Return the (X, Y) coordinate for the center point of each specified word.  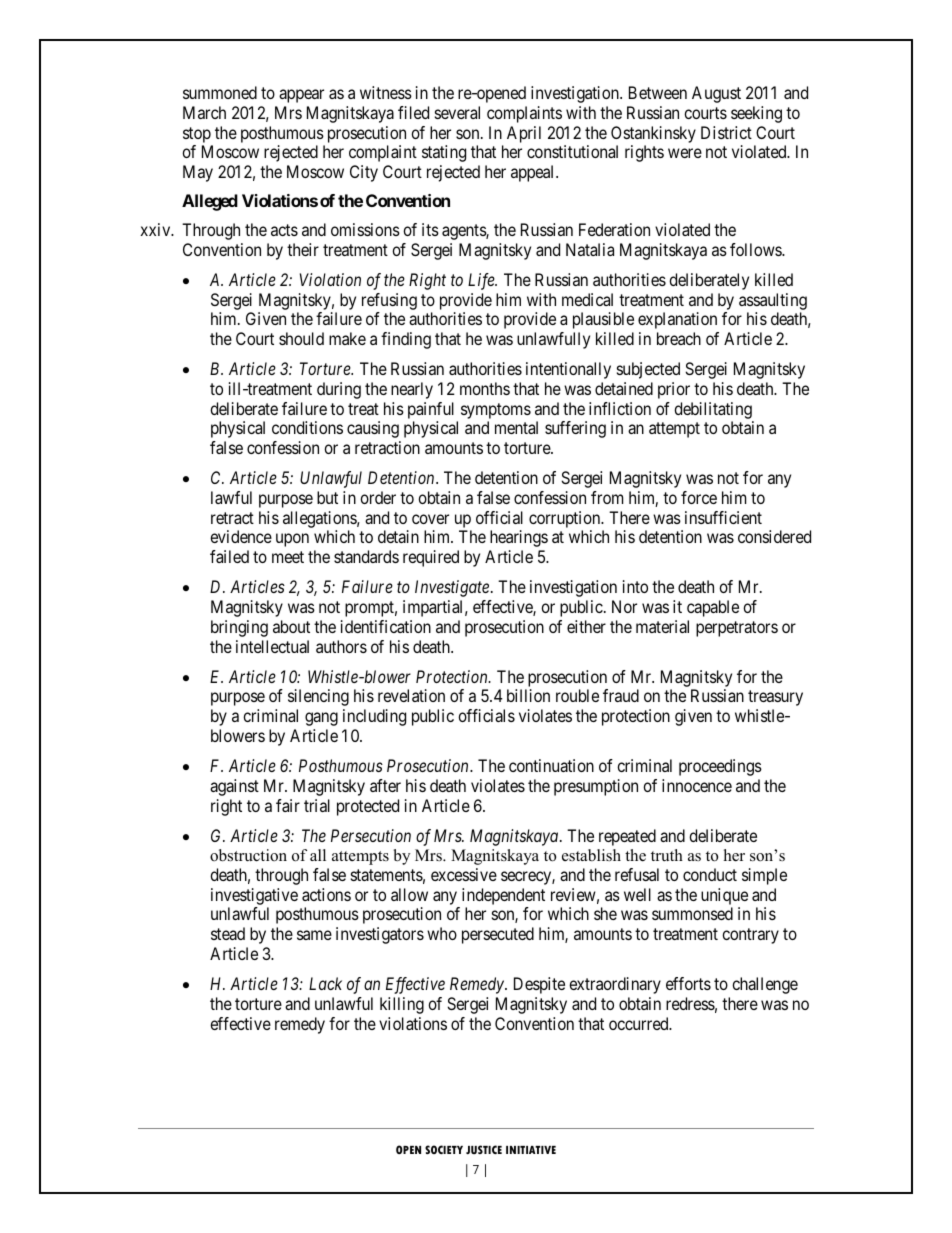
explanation (677, 320)
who (442, 933)
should (301, 338)
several (457, 112)
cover (430, 519)
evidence (241, 536)
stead (228, 933)
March (204, 112)
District (726, 132)
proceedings (720, 767)
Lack (325, 983)
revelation (411, 695)
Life (482, 281)
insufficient (723, 517)
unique (724, 898)
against (234, 787)
